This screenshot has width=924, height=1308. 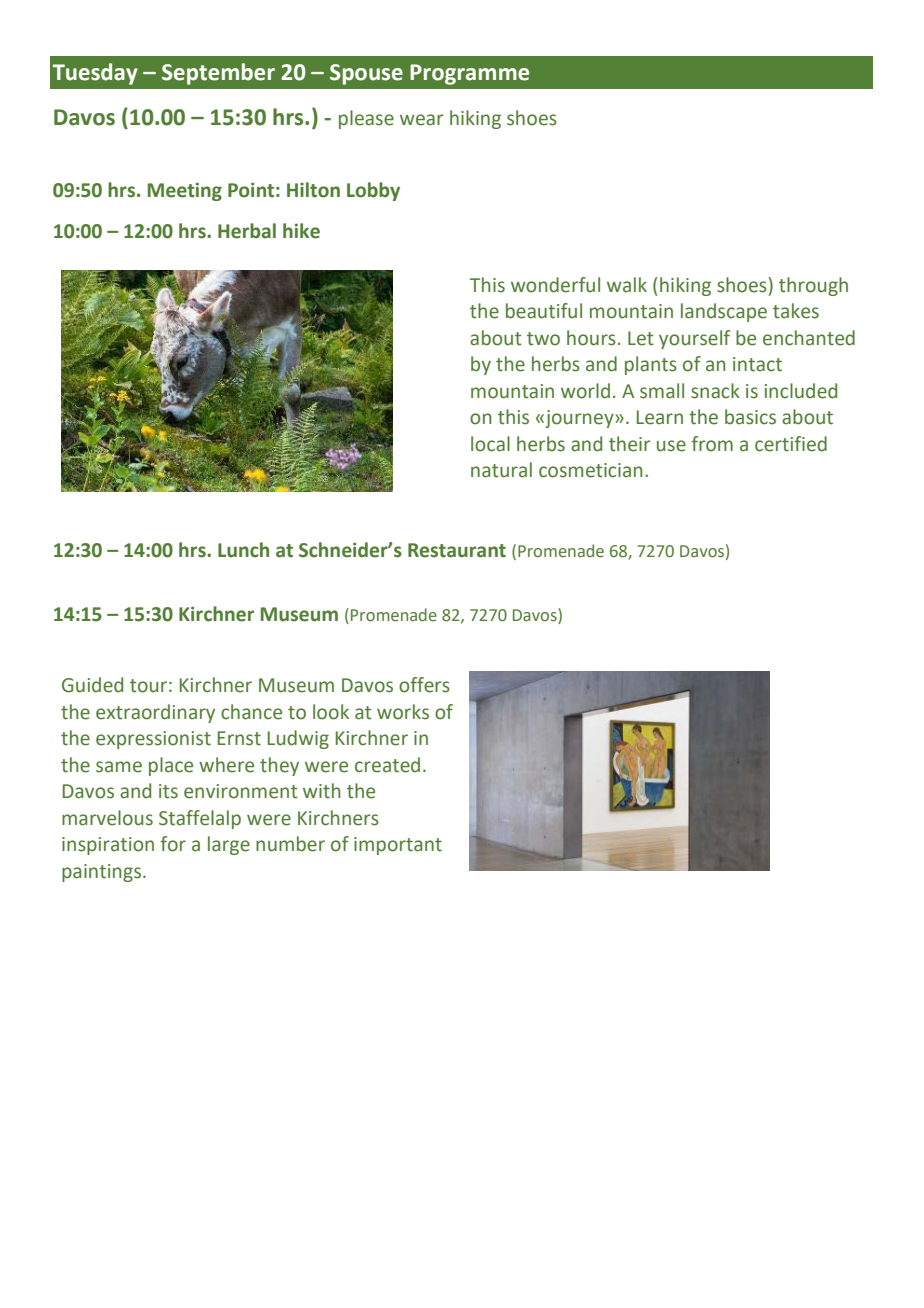 What do you see at coordinates (92, 685) in the screenshot?
I see `Guided` at bounding box center [92, 685].
